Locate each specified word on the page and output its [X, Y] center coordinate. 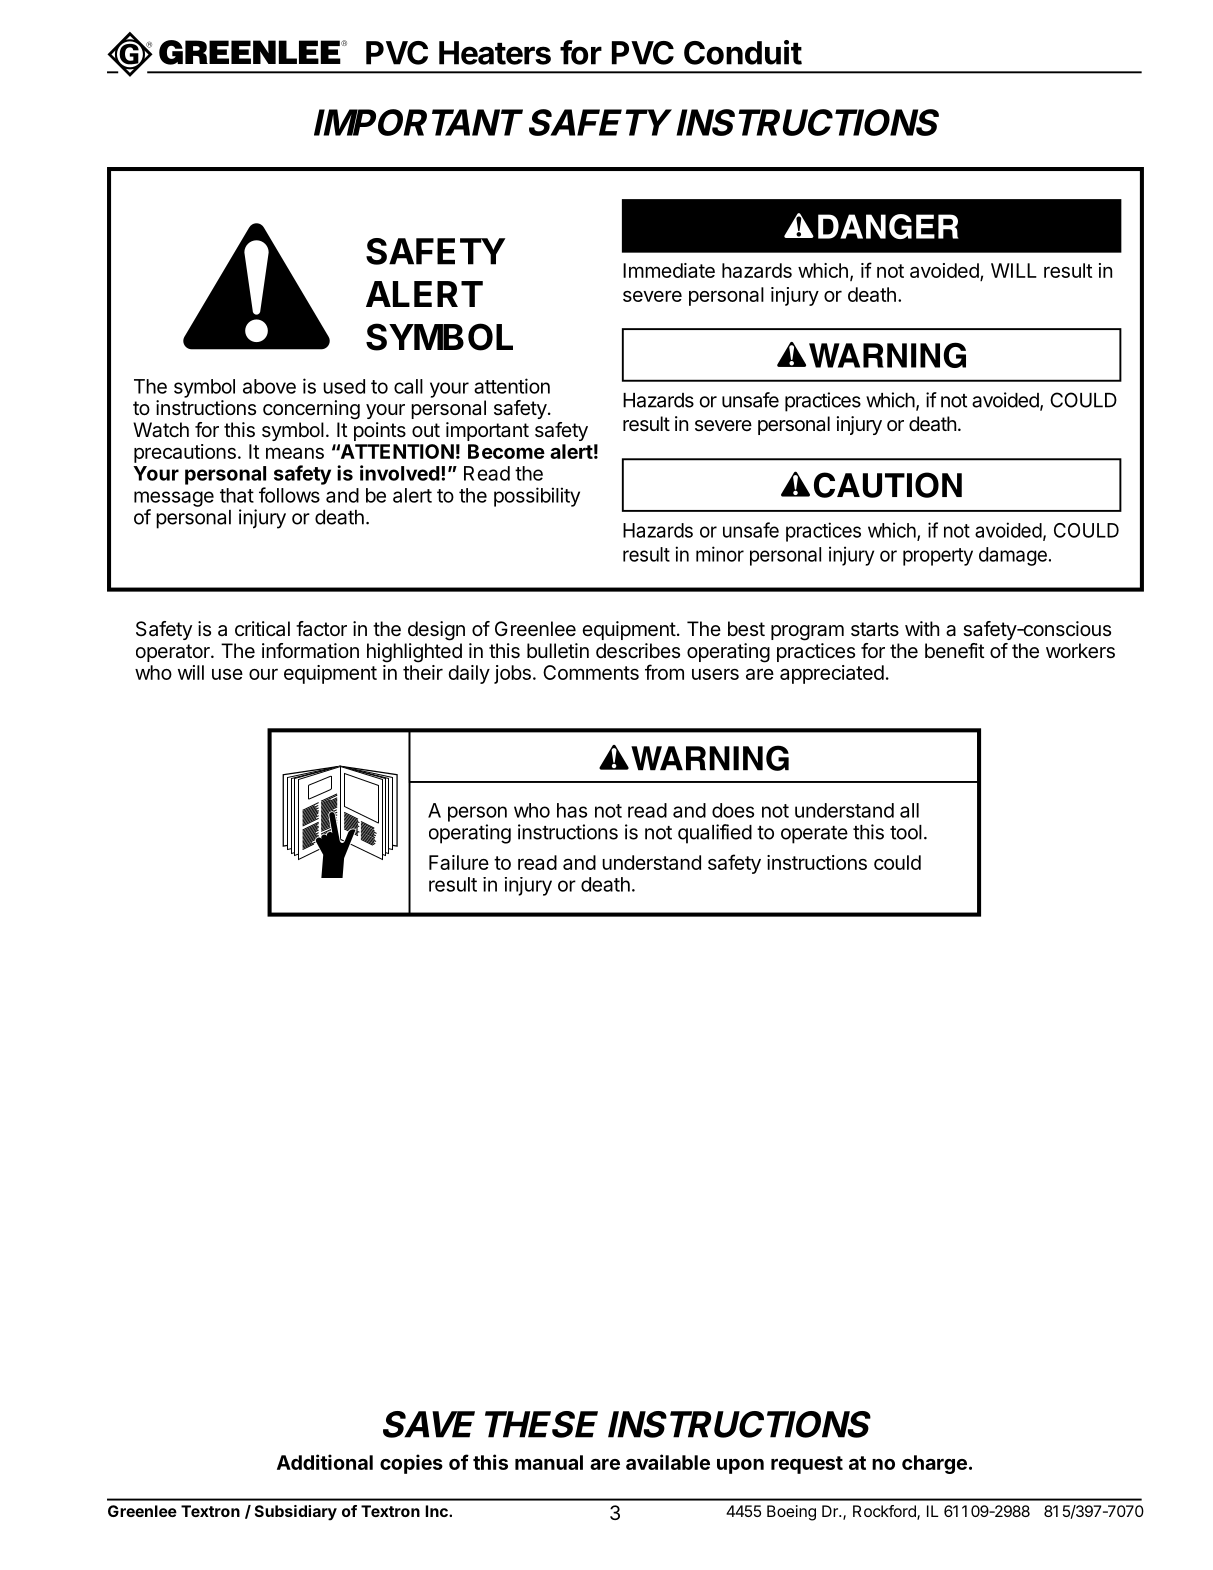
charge [934, 1464]
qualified [715, 834]
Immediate [669, 270]
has [572, 810]
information [310, 651]
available [668, 1462]
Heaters [495, 53]
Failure [459, 862]
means [295, 453]
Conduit [743, 52]
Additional [325, 1462]
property [938, 557]
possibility [537, 497]
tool [906, 832]
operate [814, 835]
